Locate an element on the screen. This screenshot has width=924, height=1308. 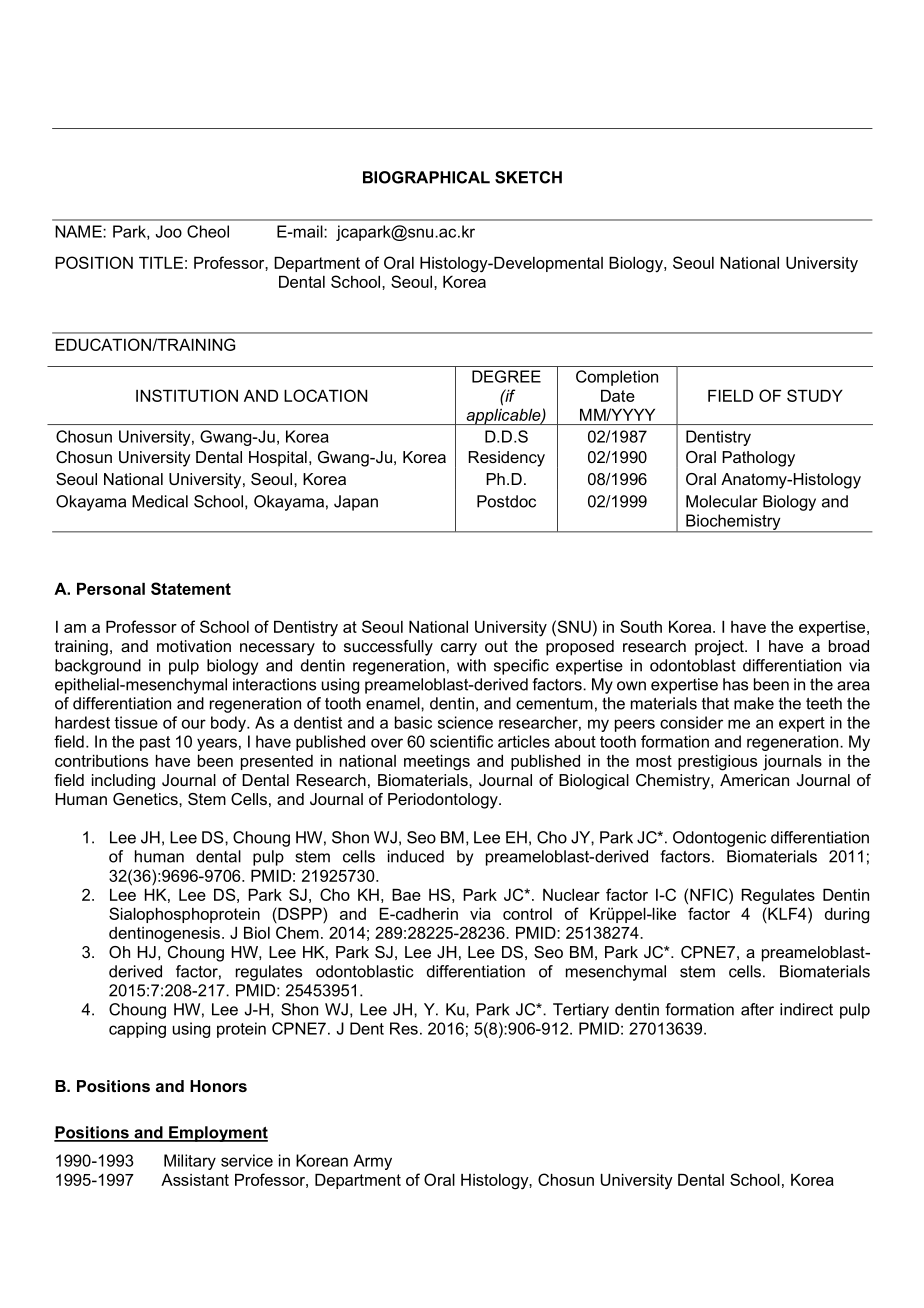
Medical is located at coordinates (160, 501).
